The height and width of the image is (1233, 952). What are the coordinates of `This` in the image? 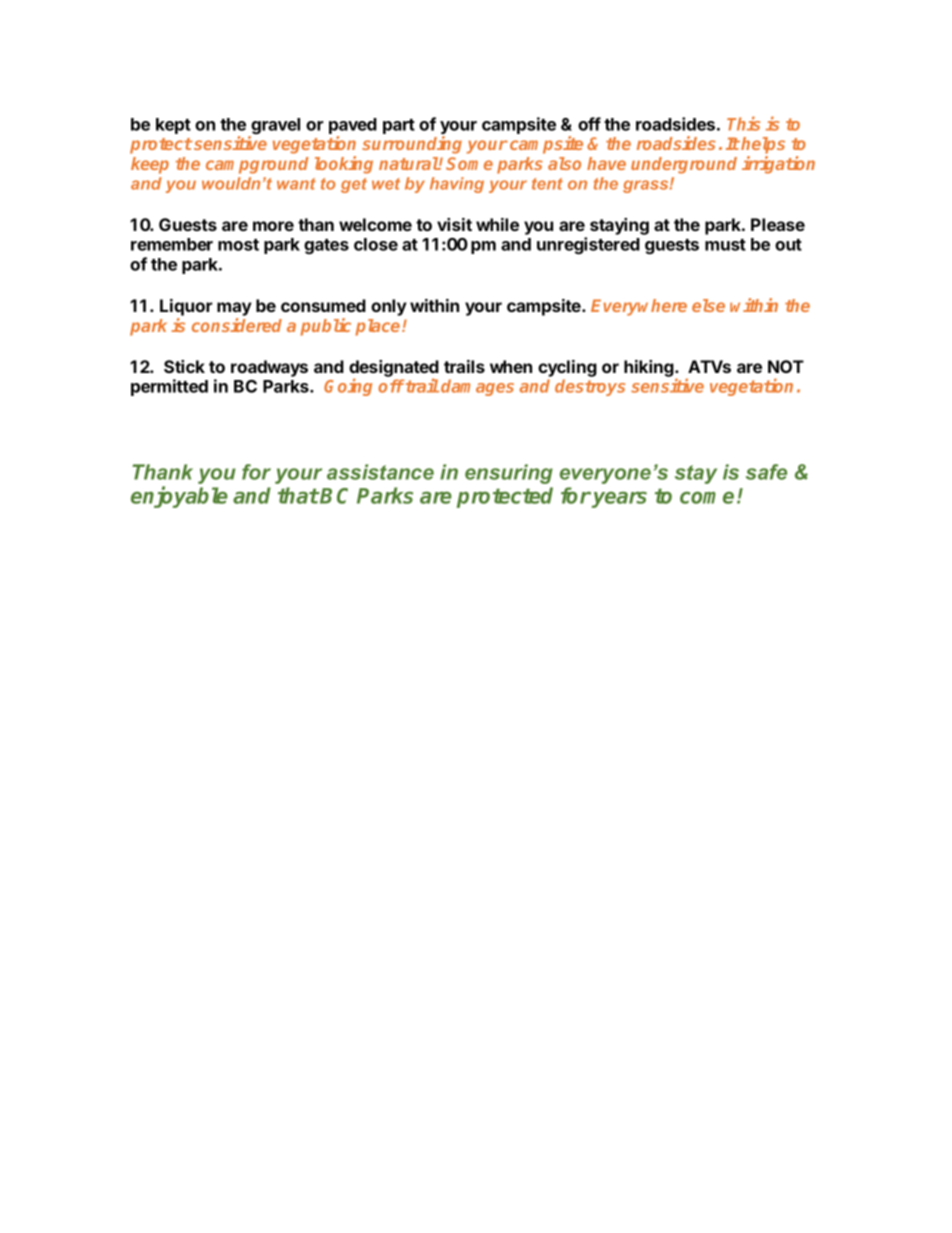 It's located at (743, 123).
